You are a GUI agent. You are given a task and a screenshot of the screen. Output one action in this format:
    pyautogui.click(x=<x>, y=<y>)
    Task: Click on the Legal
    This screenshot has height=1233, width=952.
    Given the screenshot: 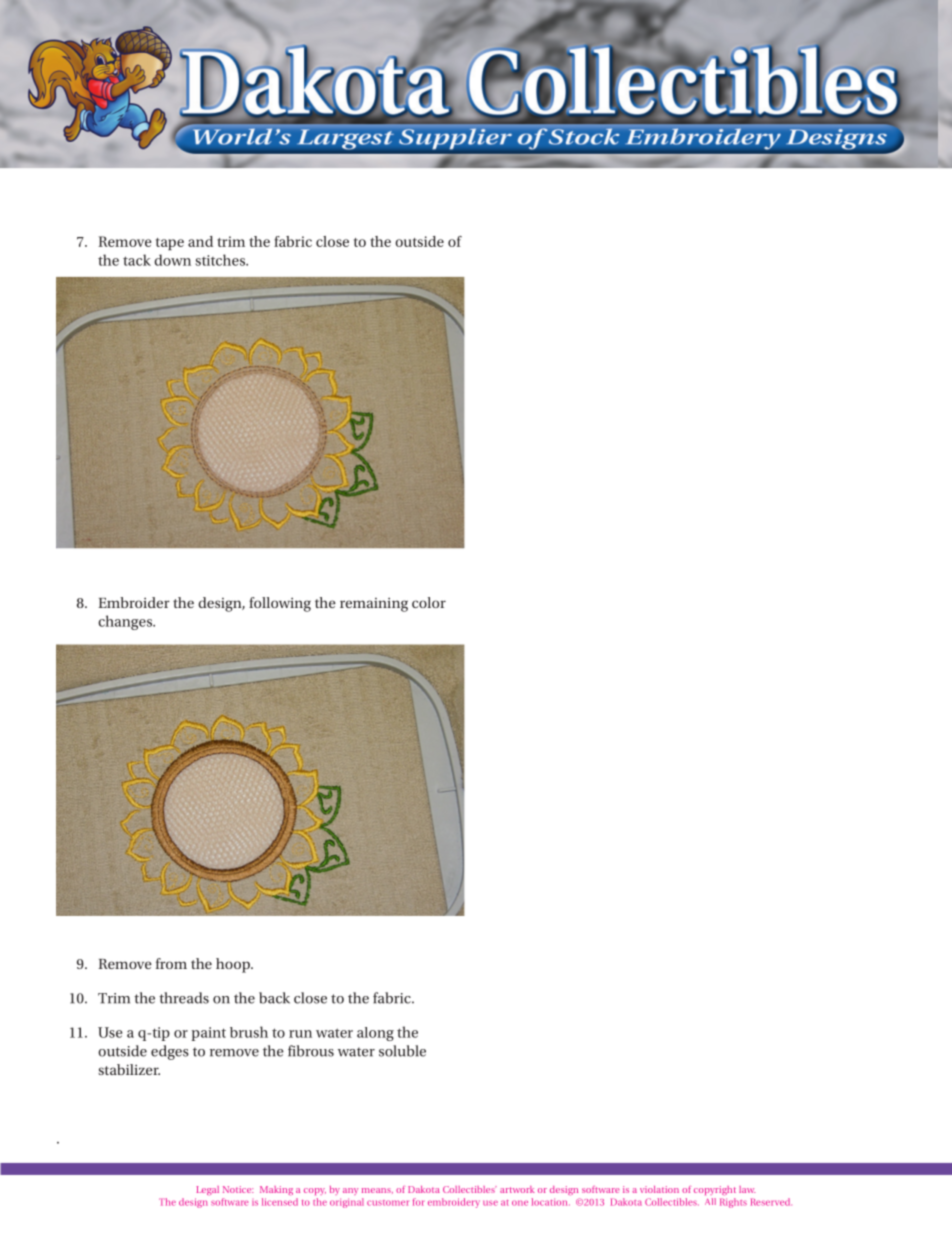 What is the action you would take?
    pyautogui.click(x=208, y=1190)
